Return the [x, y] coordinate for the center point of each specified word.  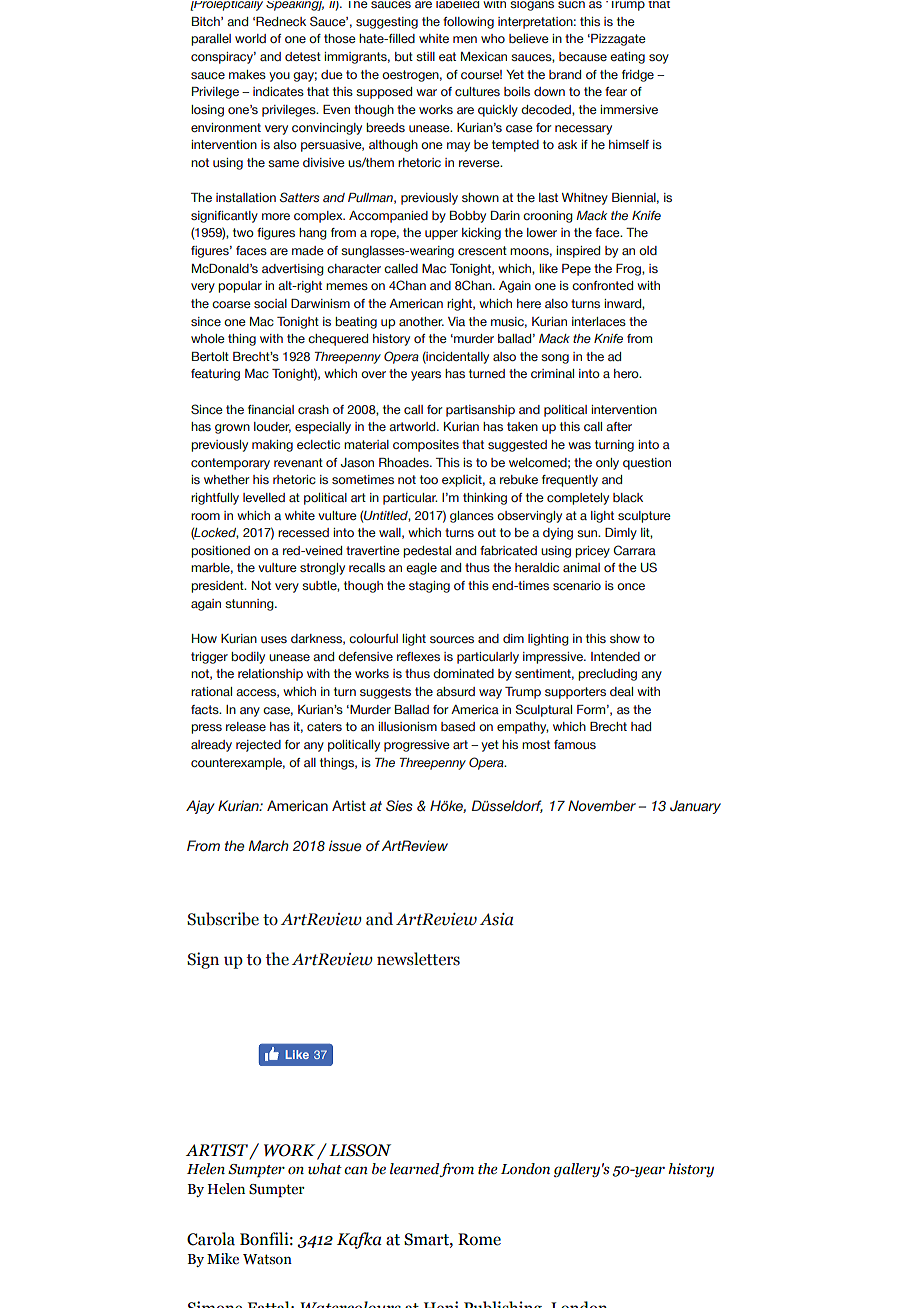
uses [274, 639]
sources [452, 639]
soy [659, 59]
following [468, 23]
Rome [479, 1239]
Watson [267, 1259]
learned [415, 1170]
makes [247, 74]
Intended [615, 656]
